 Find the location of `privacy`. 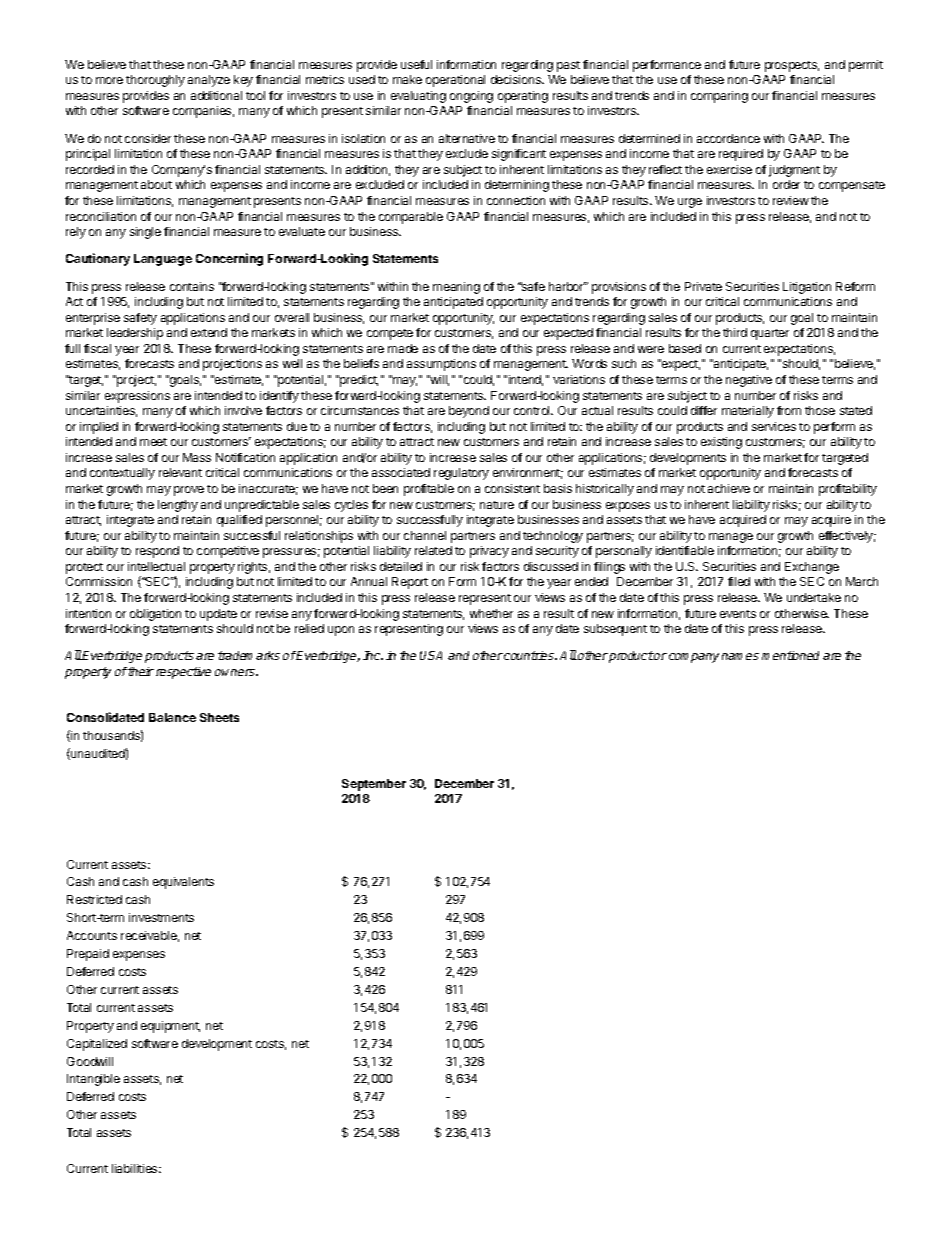

privacy is located at coordinates (489, 552).
